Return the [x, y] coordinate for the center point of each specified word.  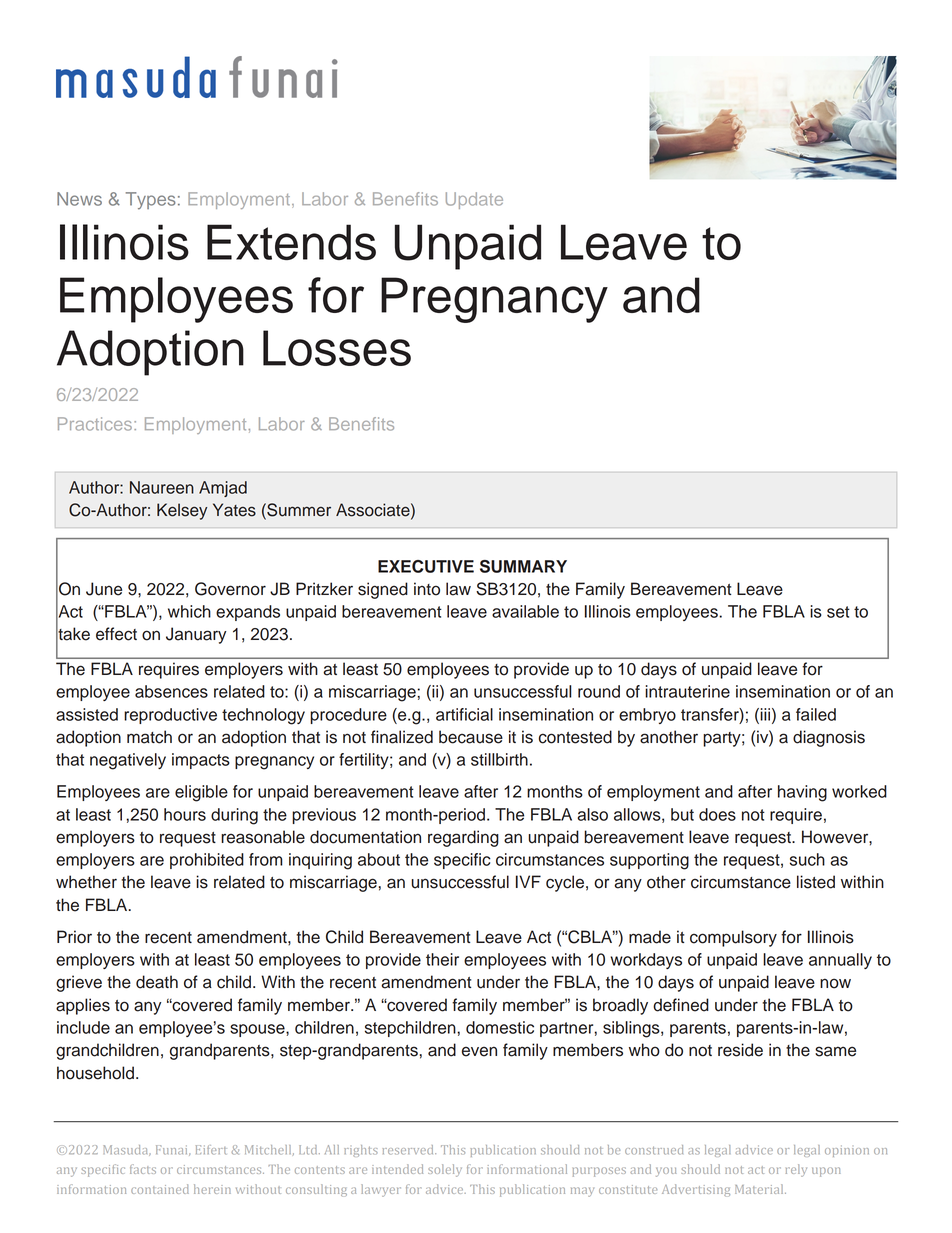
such [807, 859]
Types [151, 201]
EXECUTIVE [426, 566]
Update [474, 200]
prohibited [207, 861]
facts [143, 1169]
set [838, 612]
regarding [463, 838]
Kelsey [182, 511]
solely [445, 1170]
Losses [337, 348]
